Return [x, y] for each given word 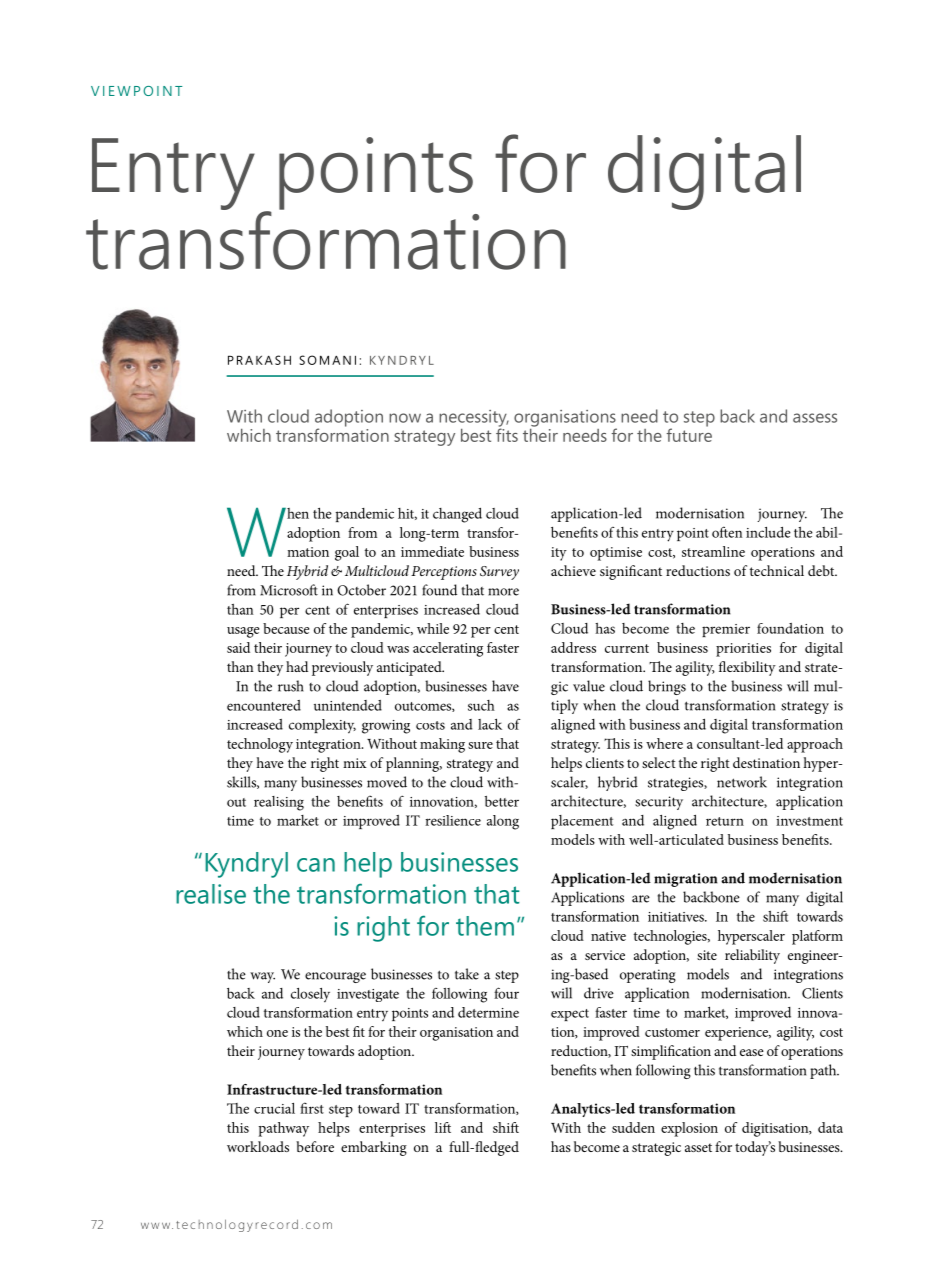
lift [443, 1127]
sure [480, 745]
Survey [499, 573]
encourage [335, 977]
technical [776, 570]
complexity [322, 726]
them [485, 926]
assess [815, 418]
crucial [274, 1108]
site [707, 955]
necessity [474, 419]
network [742, 782]
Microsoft [289, 590]
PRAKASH [259, 360]
